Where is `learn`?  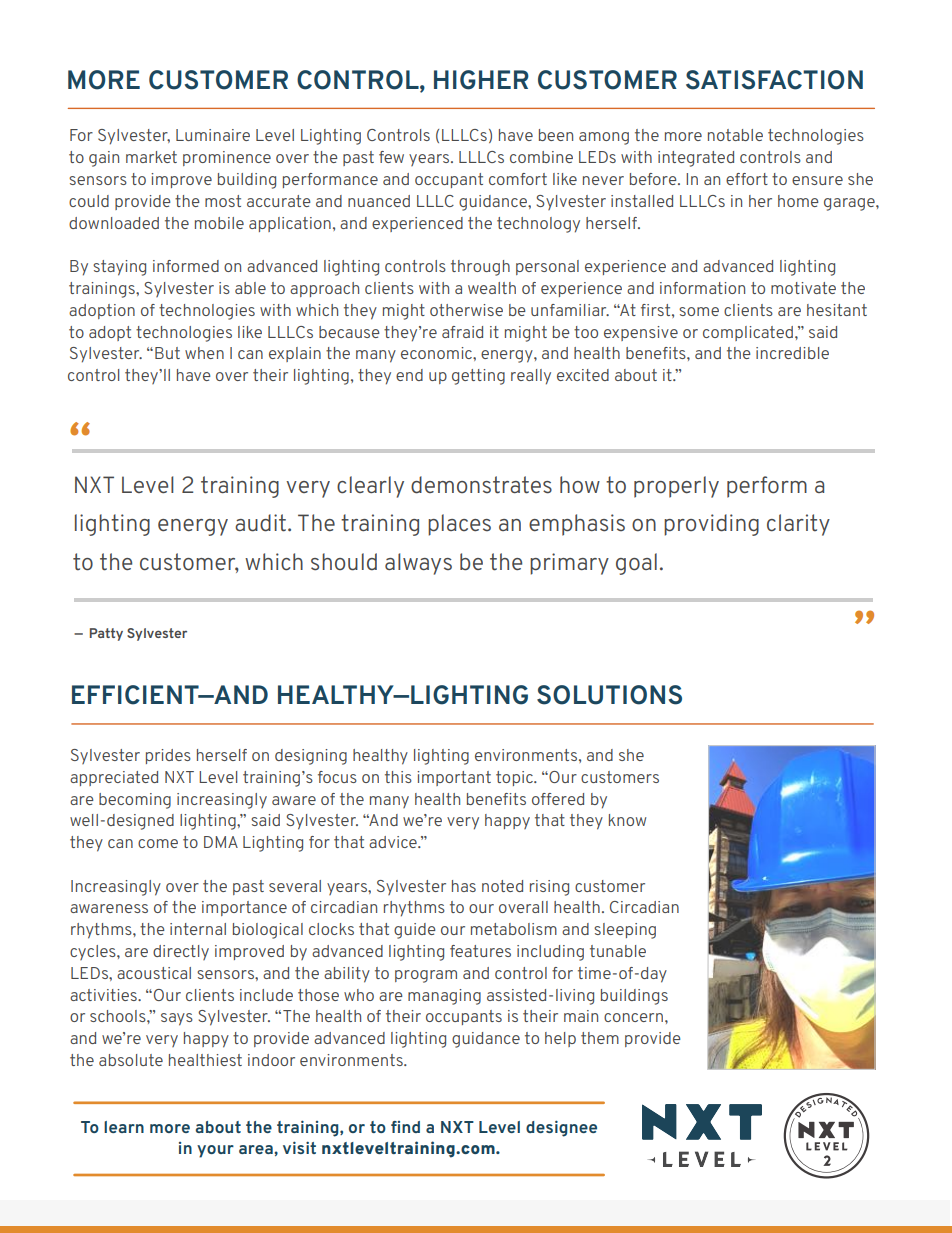
learn is located at coordinates (124, 1127).
